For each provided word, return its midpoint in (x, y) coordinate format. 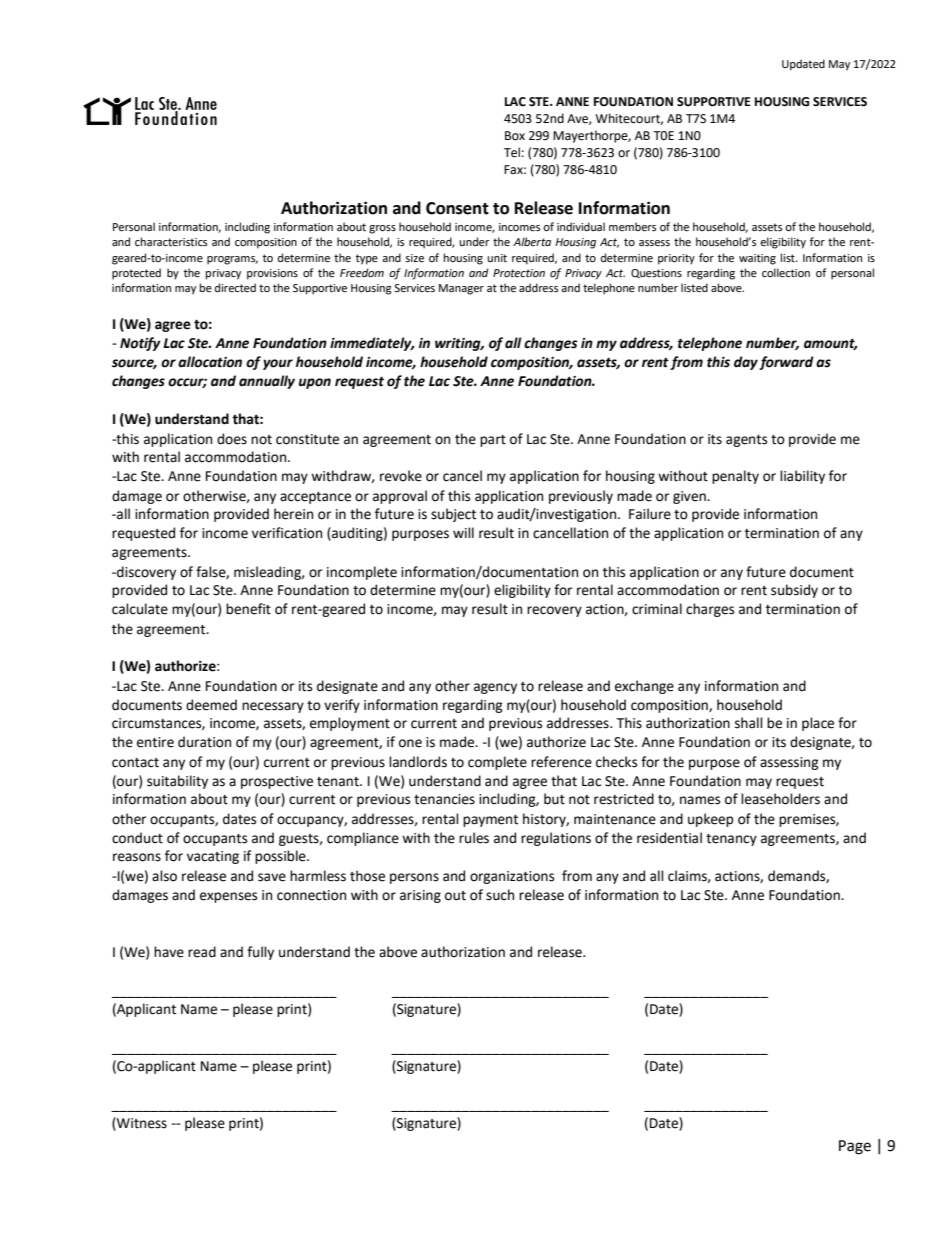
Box (515, 136)
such (500, 895)
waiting (757, 259)
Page (855, 1147)
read (202, 952)
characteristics (171, 242)
